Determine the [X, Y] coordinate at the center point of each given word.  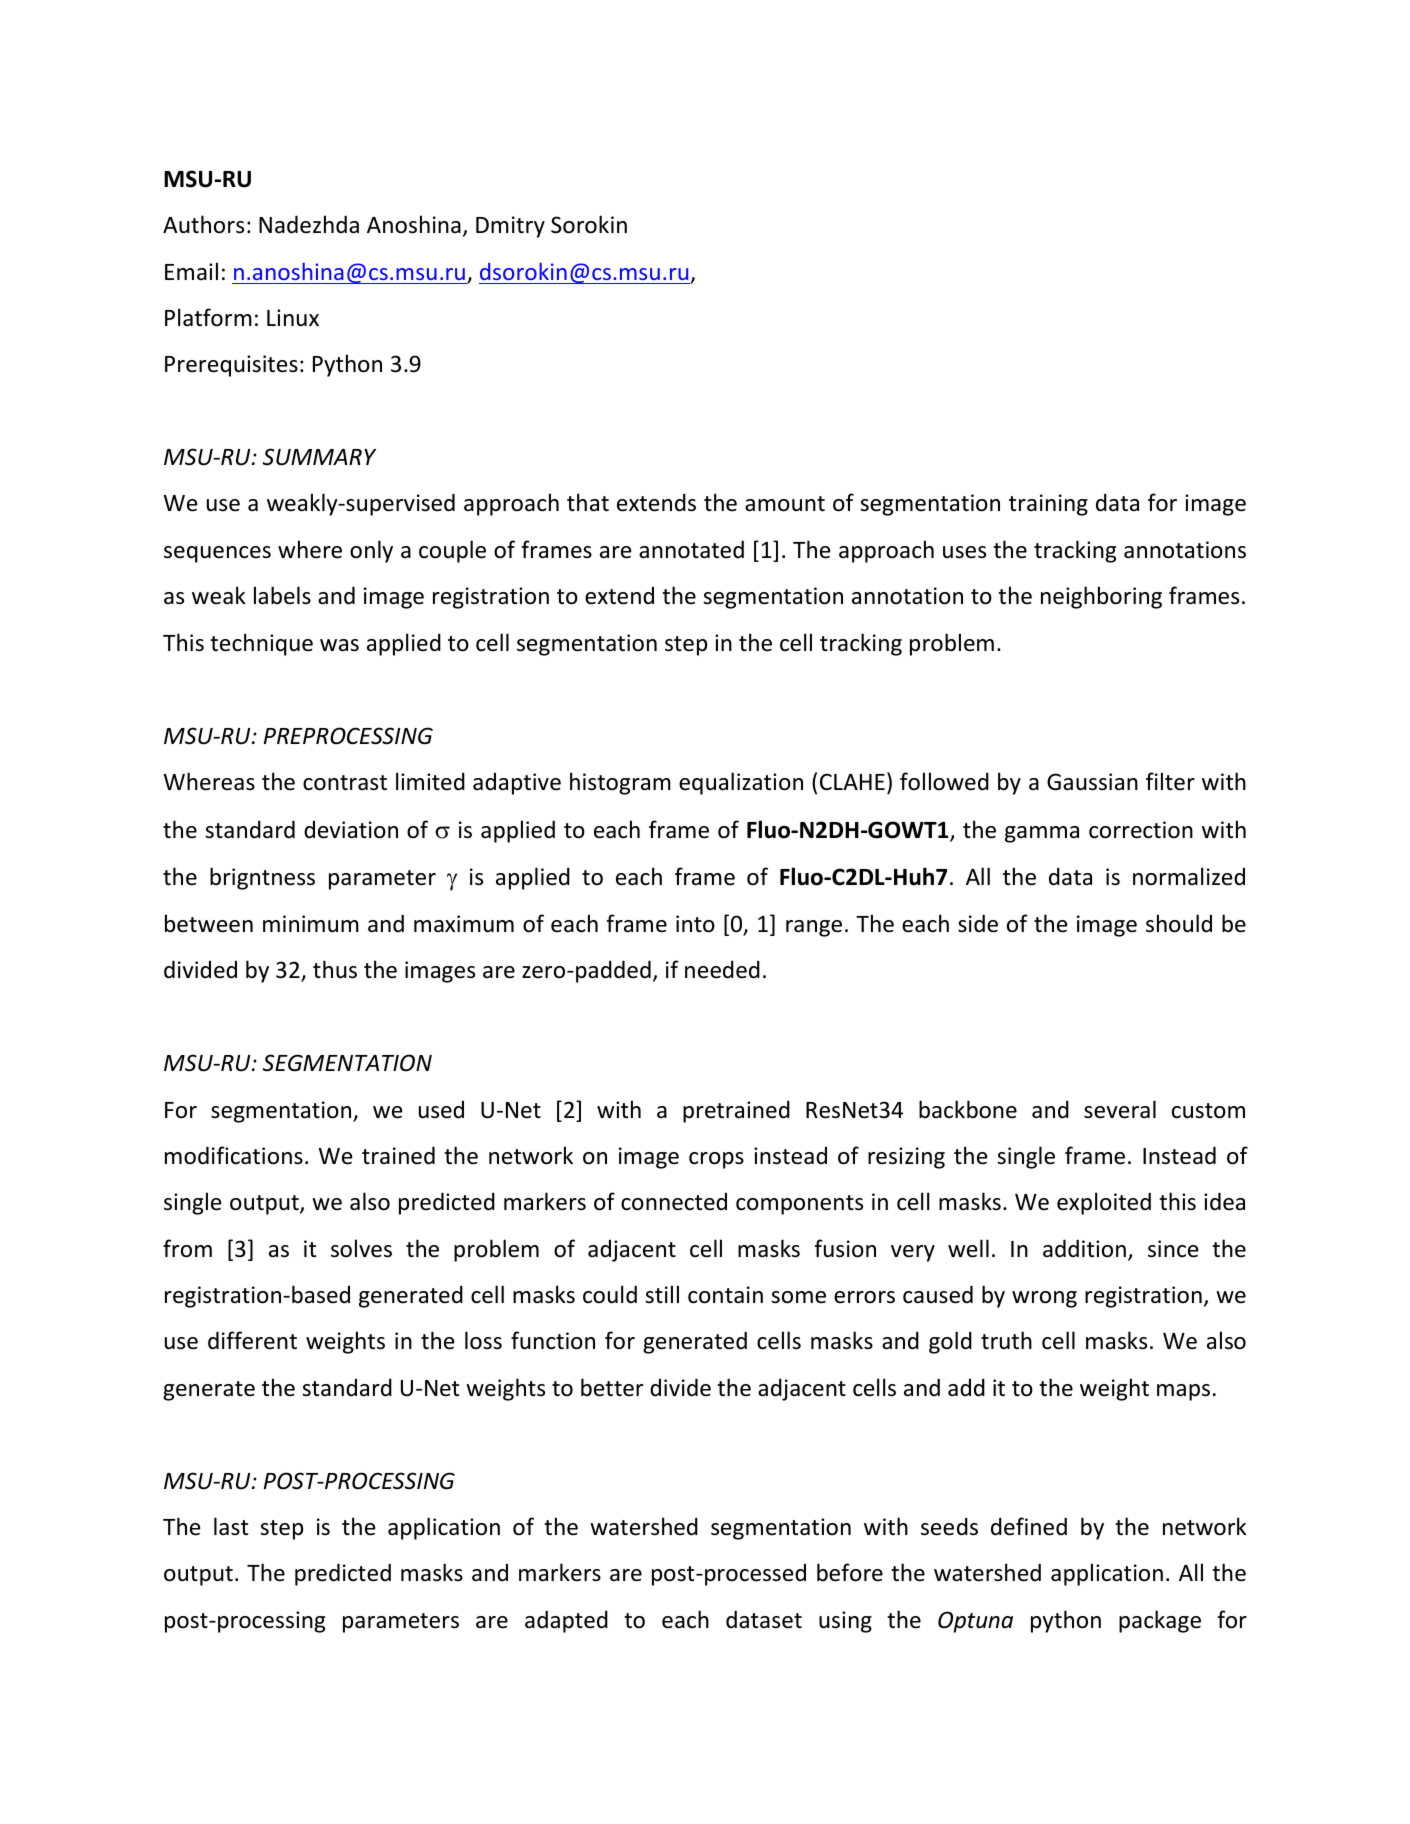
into [695, 924]
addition [1084, 1248]
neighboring [1101, 597]
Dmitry [510, 227]
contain [725, 1295]
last [231, 1526]
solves [361, 1248]
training [1048, 505]
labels [282, 595]
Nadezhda [309, 224]
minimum [311, 924]
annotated [691, 549]
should [1179, 923]
